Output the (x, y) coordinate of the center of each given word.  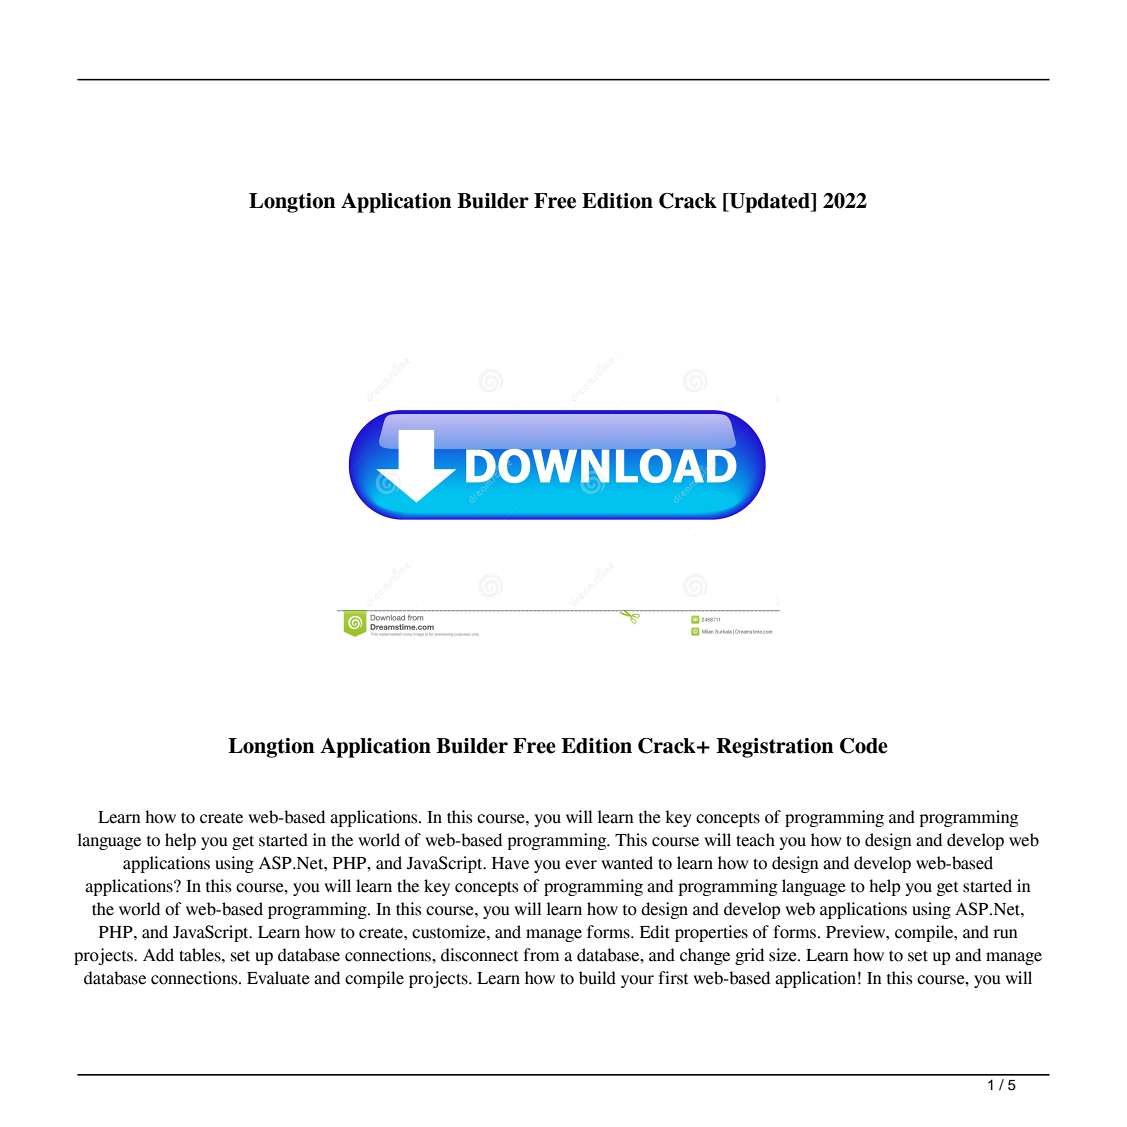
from (541, 955)
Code (864, 746)
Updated (770, 203)
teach (755, 840)
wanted (627, 863)
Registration (775, 748)
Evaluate (278, 978)
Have (510, 863)
